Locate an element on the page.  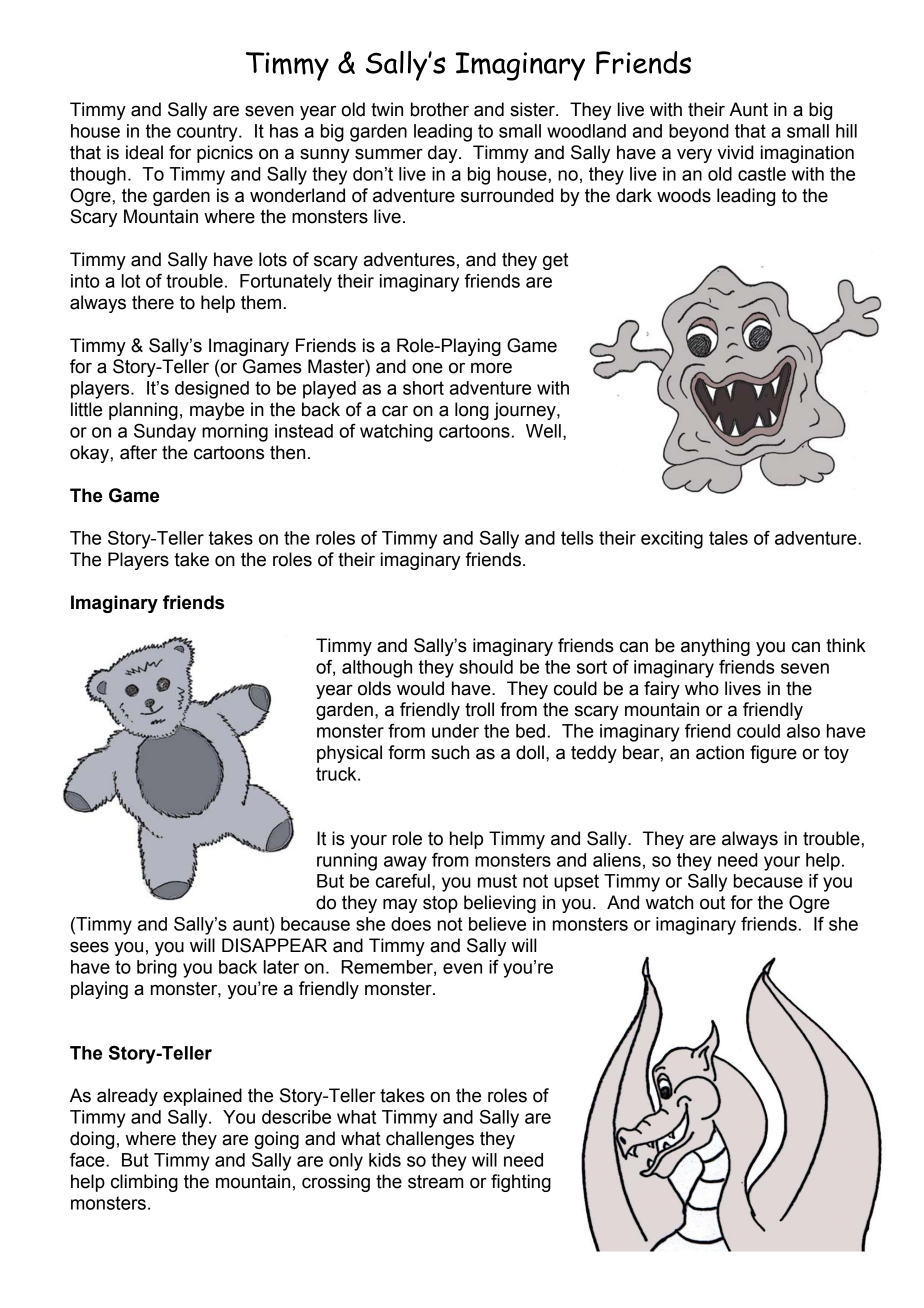
anything is located at coordinates (715, 647).
